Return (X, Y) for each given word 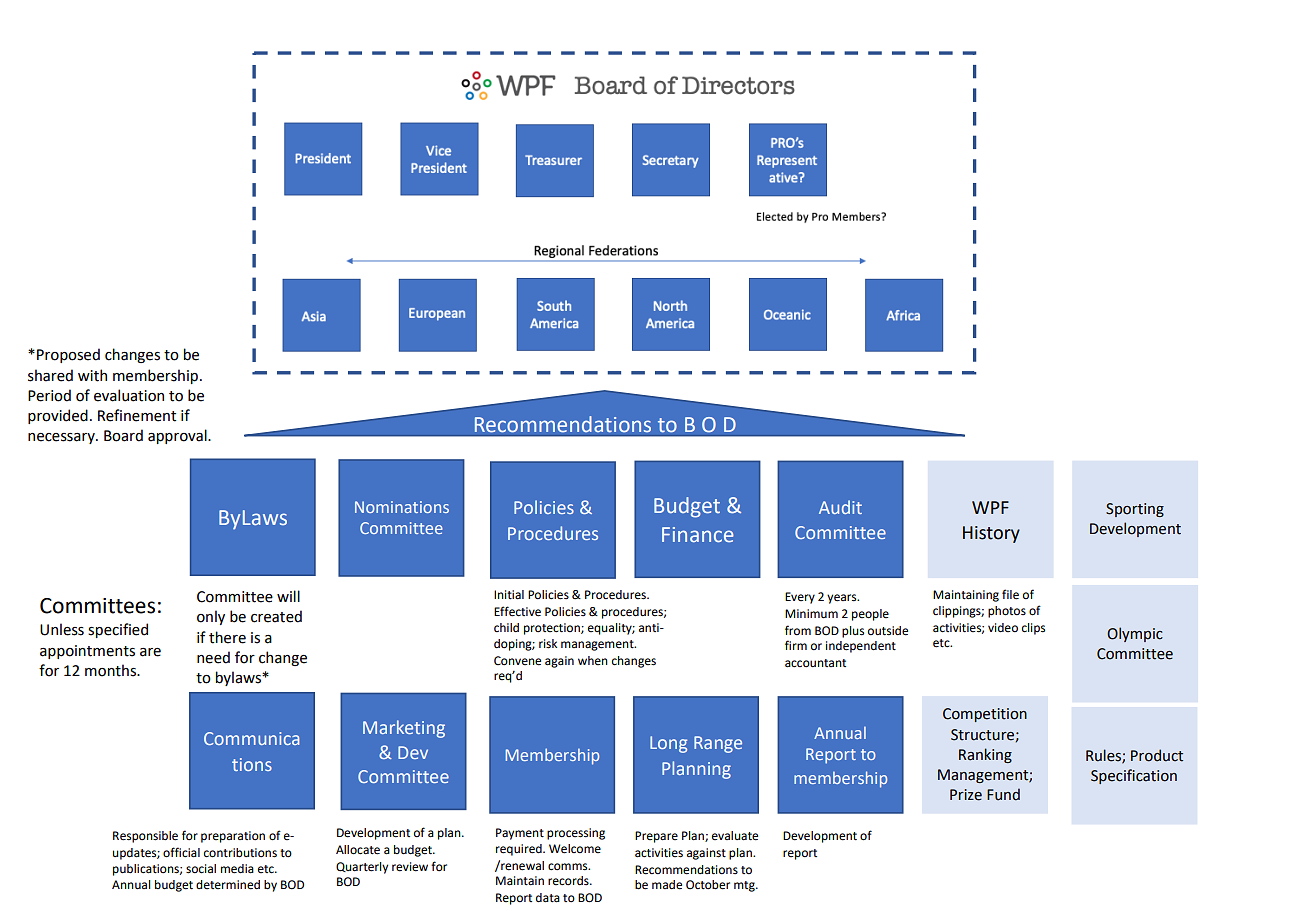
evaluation (129, 395)
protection (553, 629)
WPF (990, 507)
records (569, 880)
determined (228, 885)
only (211, 617)
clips (1033, 629)
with (92, 375)
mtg (745, 886)
